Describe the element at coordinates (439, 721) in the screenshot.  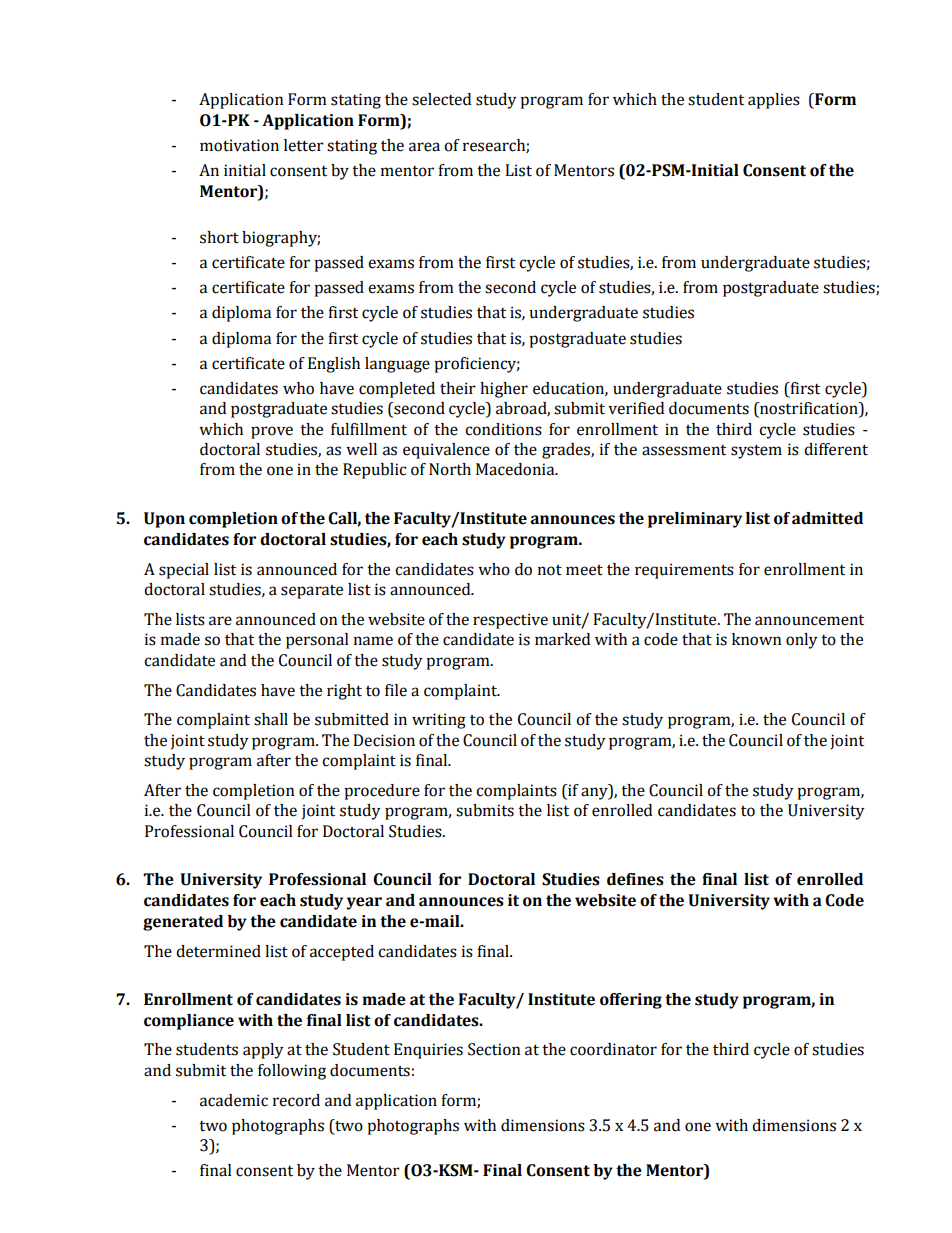
I see `writing` at that location.
